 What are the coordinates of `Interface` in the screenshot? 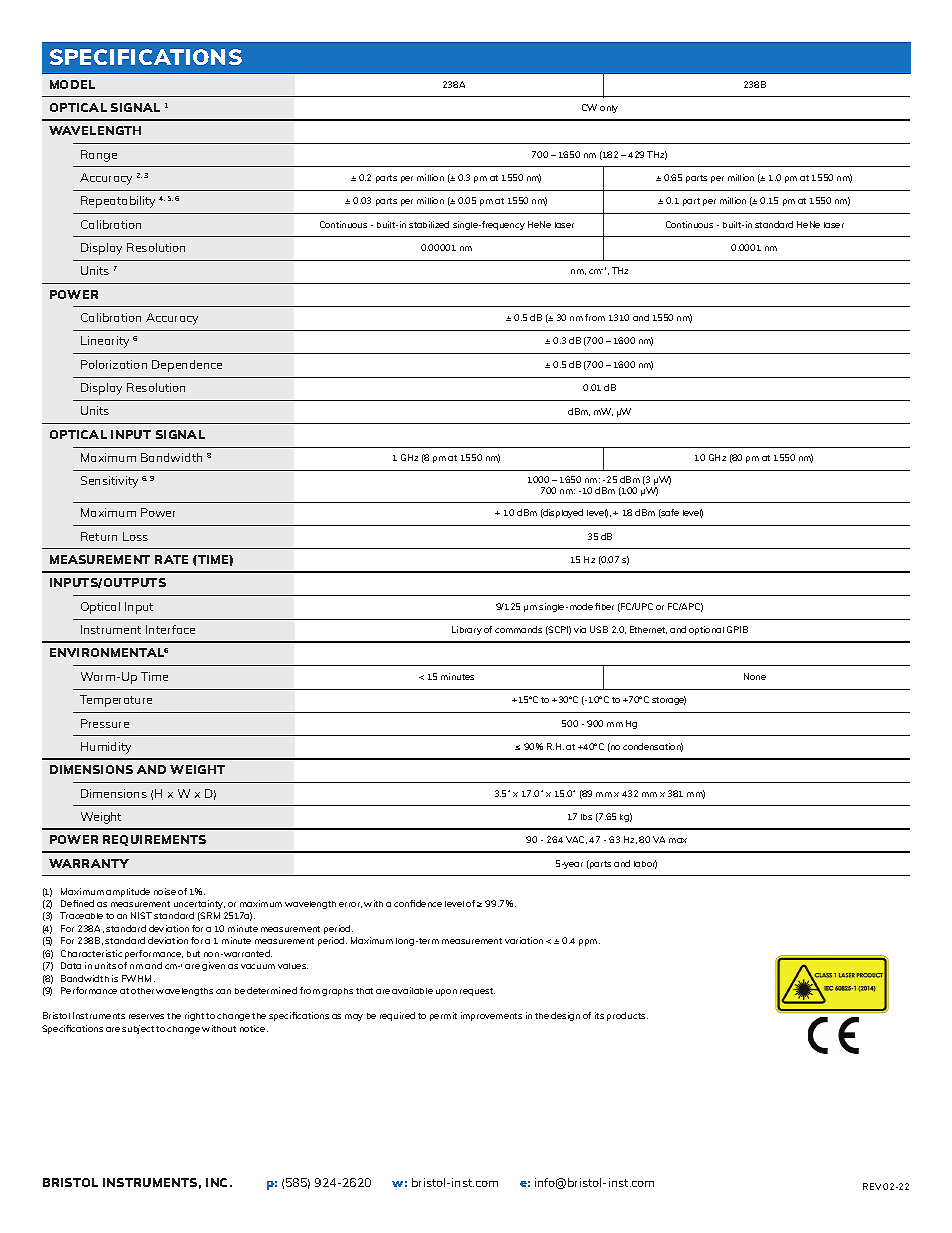 It's located at (170, 629).
